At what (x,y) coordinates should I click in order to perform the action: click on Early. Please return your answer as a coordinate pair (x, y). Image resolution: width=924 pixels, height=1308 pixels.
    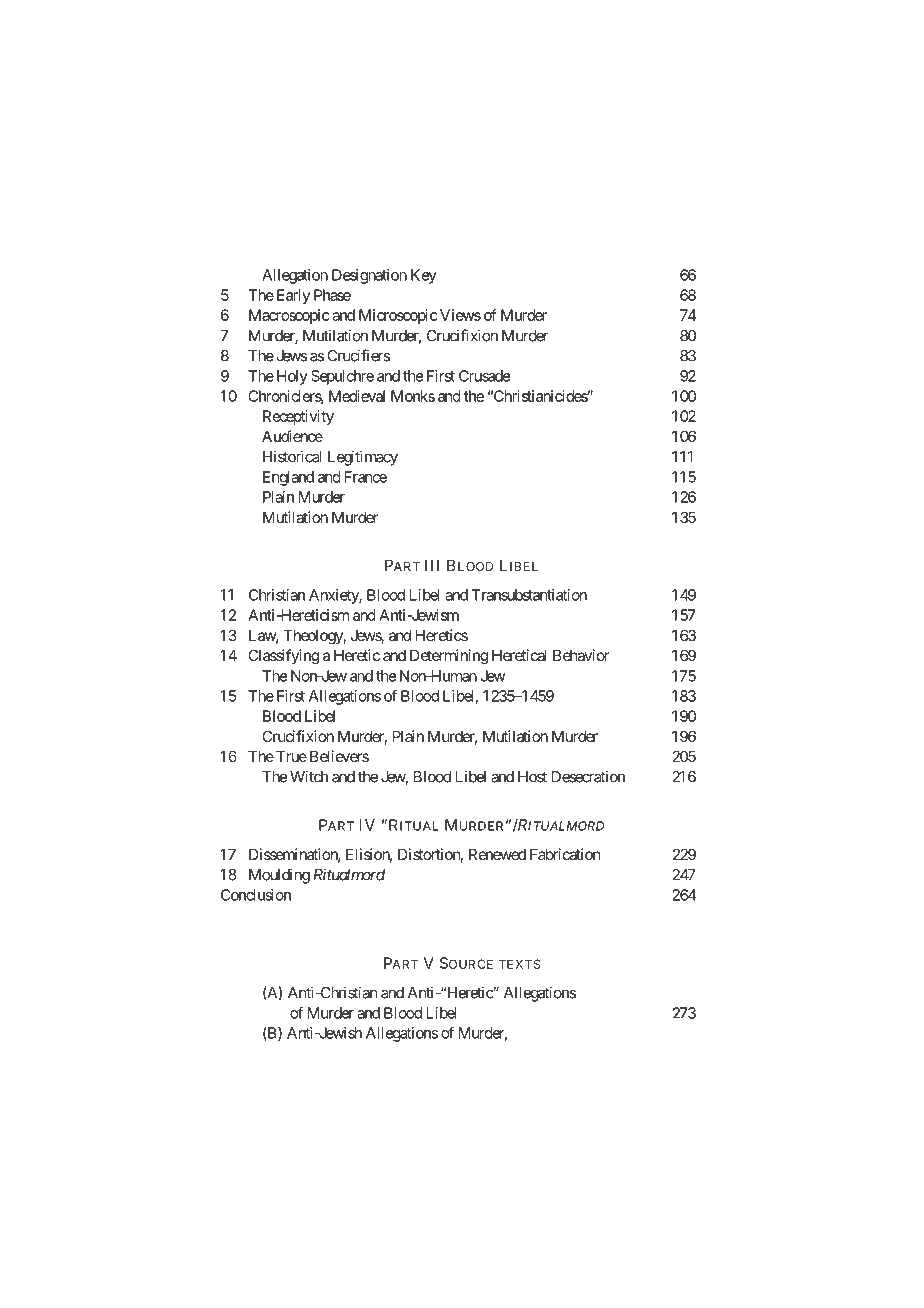
    Looking at the image, I should click on (293, 296).
